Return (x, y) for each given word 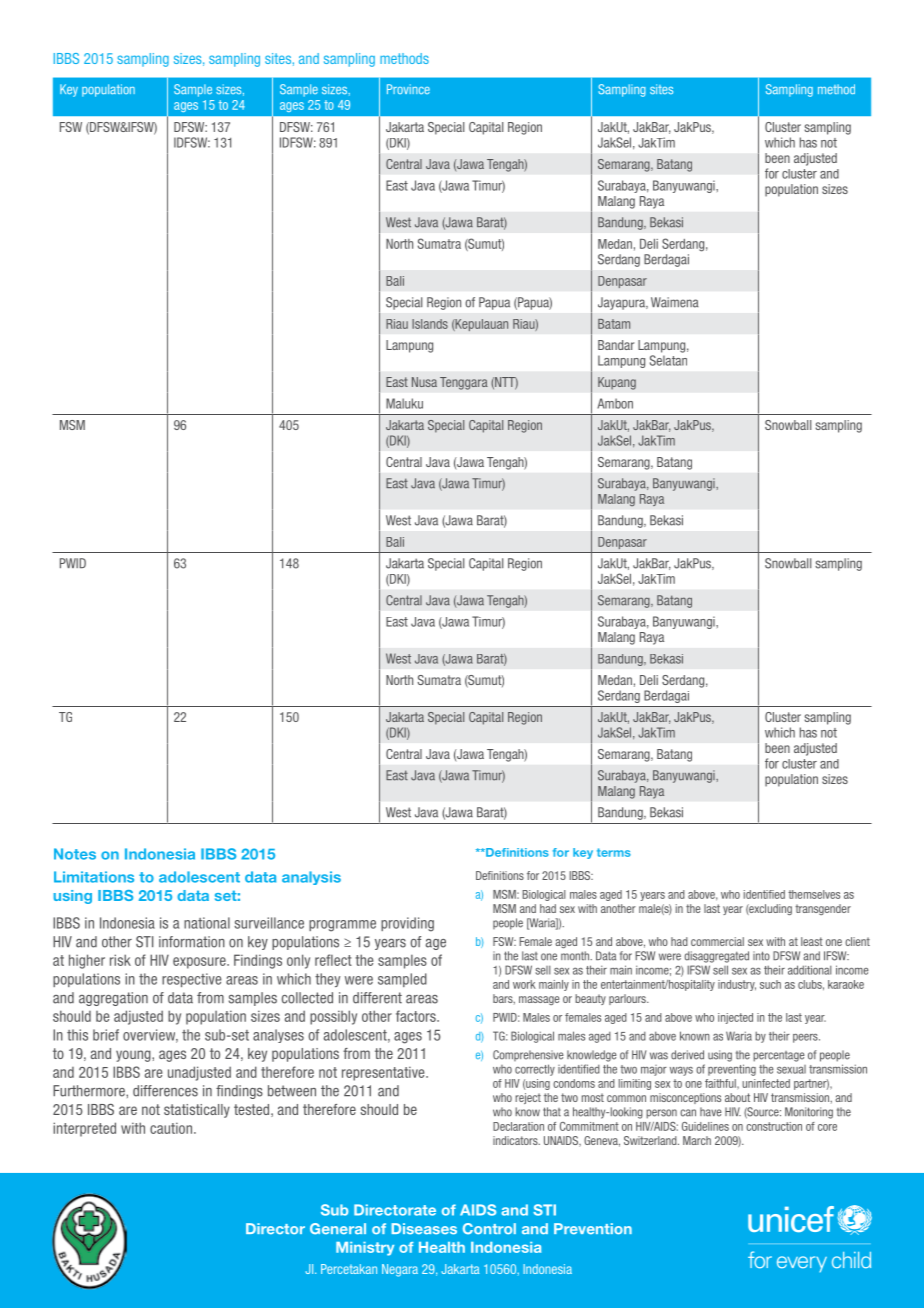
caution (171, 1128)
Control (489, 1229)
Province (408, 89)
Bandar (616, 345)
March (697, 1140)
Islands (430, 324)
